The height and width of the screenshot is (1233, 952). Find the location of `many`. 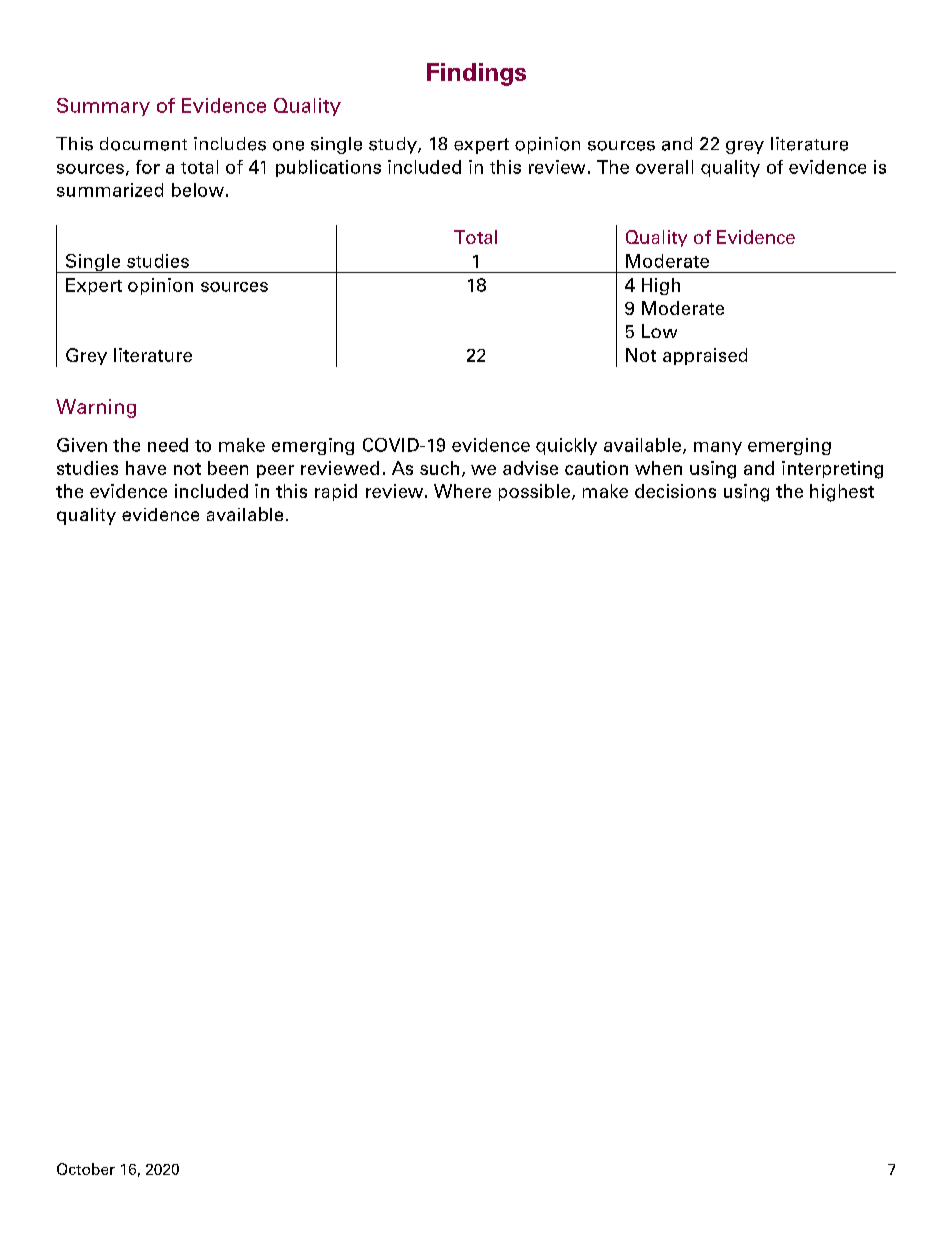

many is located at coordinates (718, 448).
